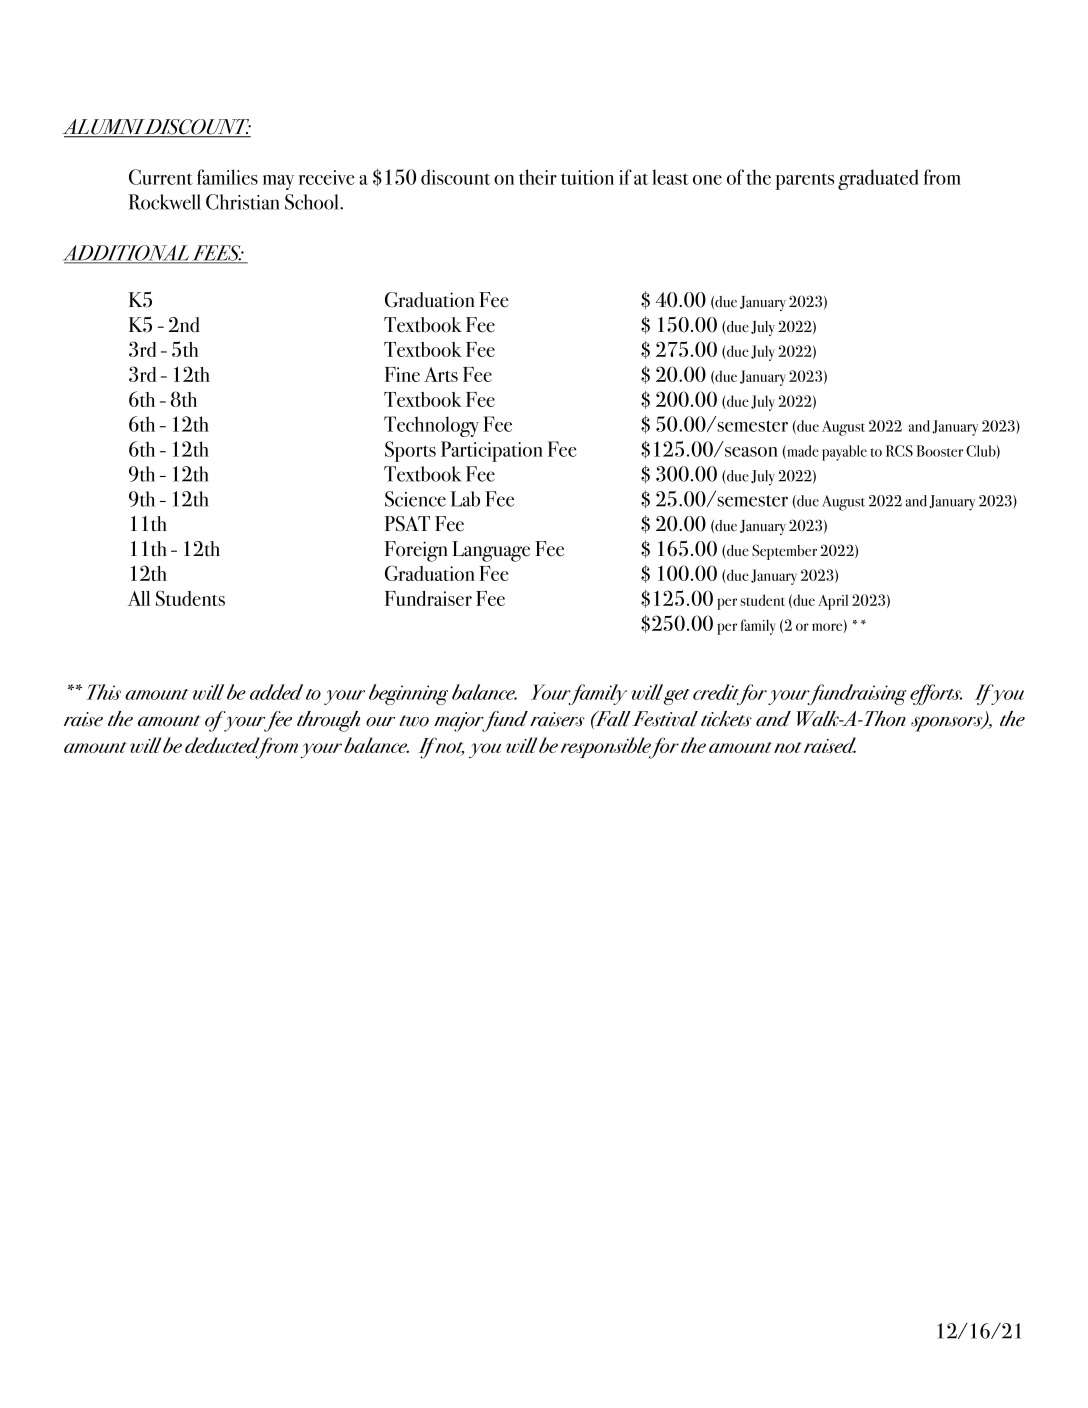  Describe the element at coordinates (844, 453) in the page. I see `payable` at that location.
